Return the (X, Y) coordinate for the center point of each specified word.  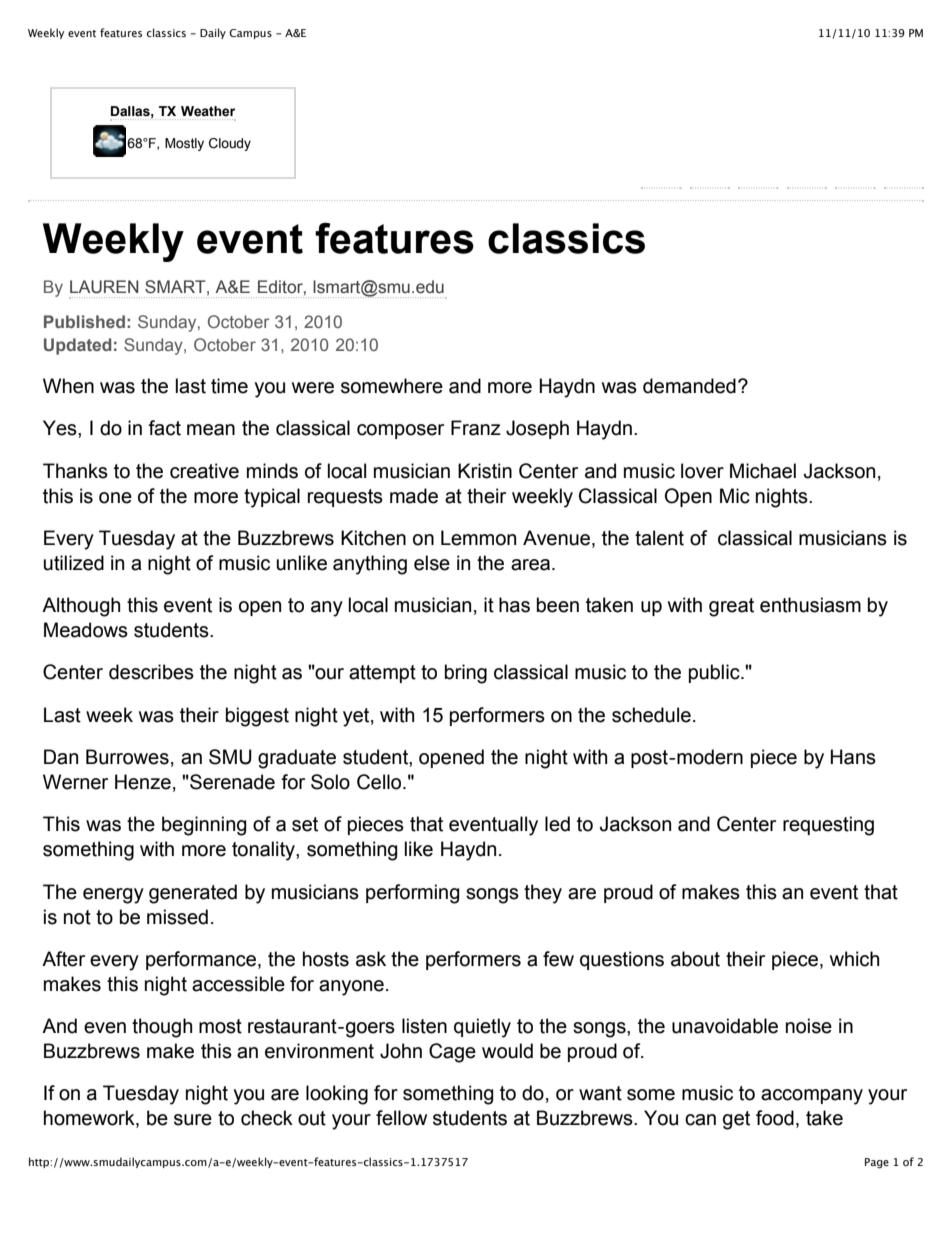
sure (193, 1120)
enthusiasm (810, 605)
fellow (401, 1118)
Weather (208, 111)
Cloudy (230, 144)
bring (466, 674)
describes (151, 672)
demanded (689, 386)
